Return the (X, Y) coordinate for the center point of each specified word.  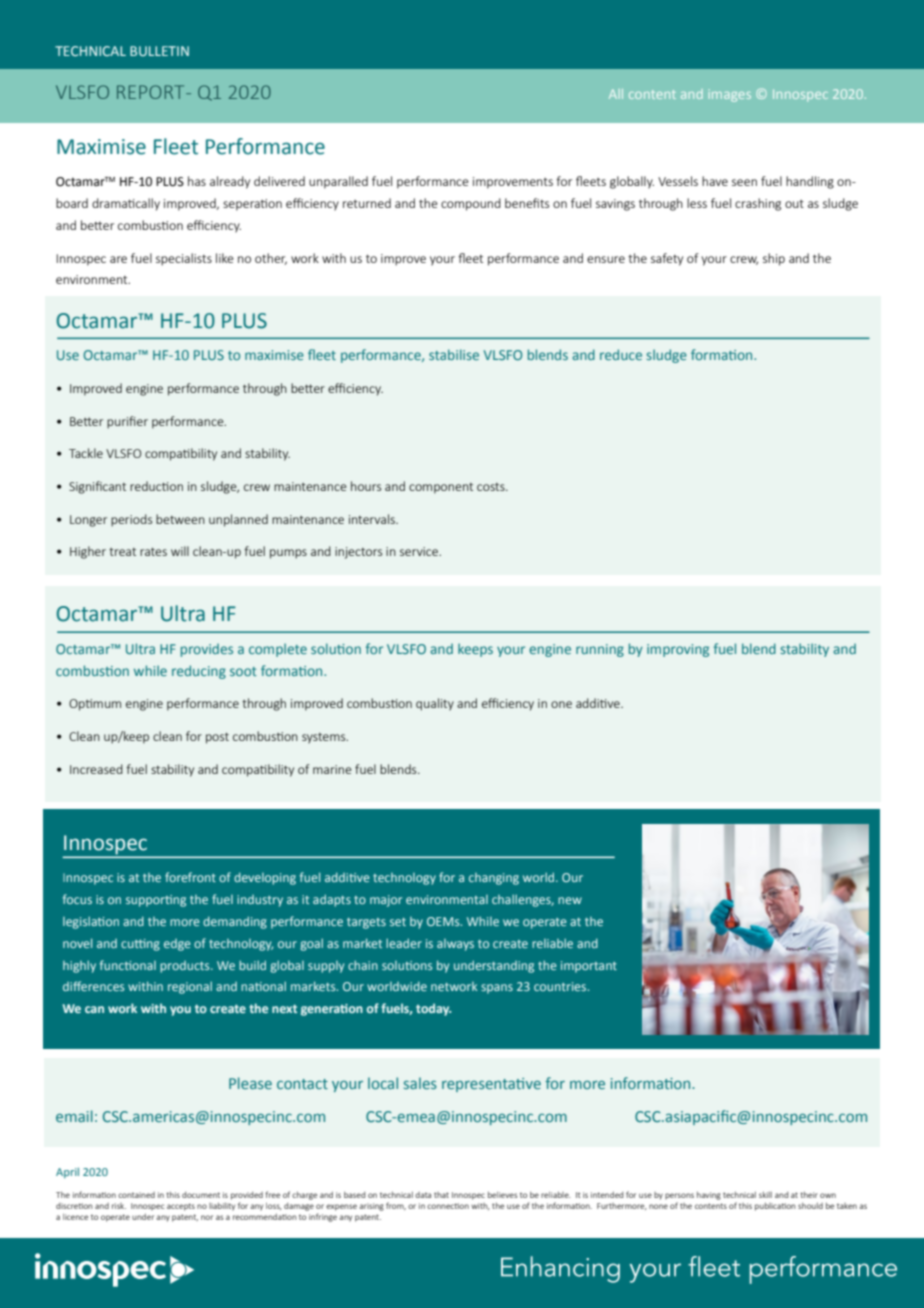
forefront (190, 877)
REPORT (152, 92)
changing (494, 879)
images (730, 95)
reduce (621, 354)
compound (471, 204)
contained (136, 1195)
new (570, 900)
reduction (156, 486)
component (441, 488)
